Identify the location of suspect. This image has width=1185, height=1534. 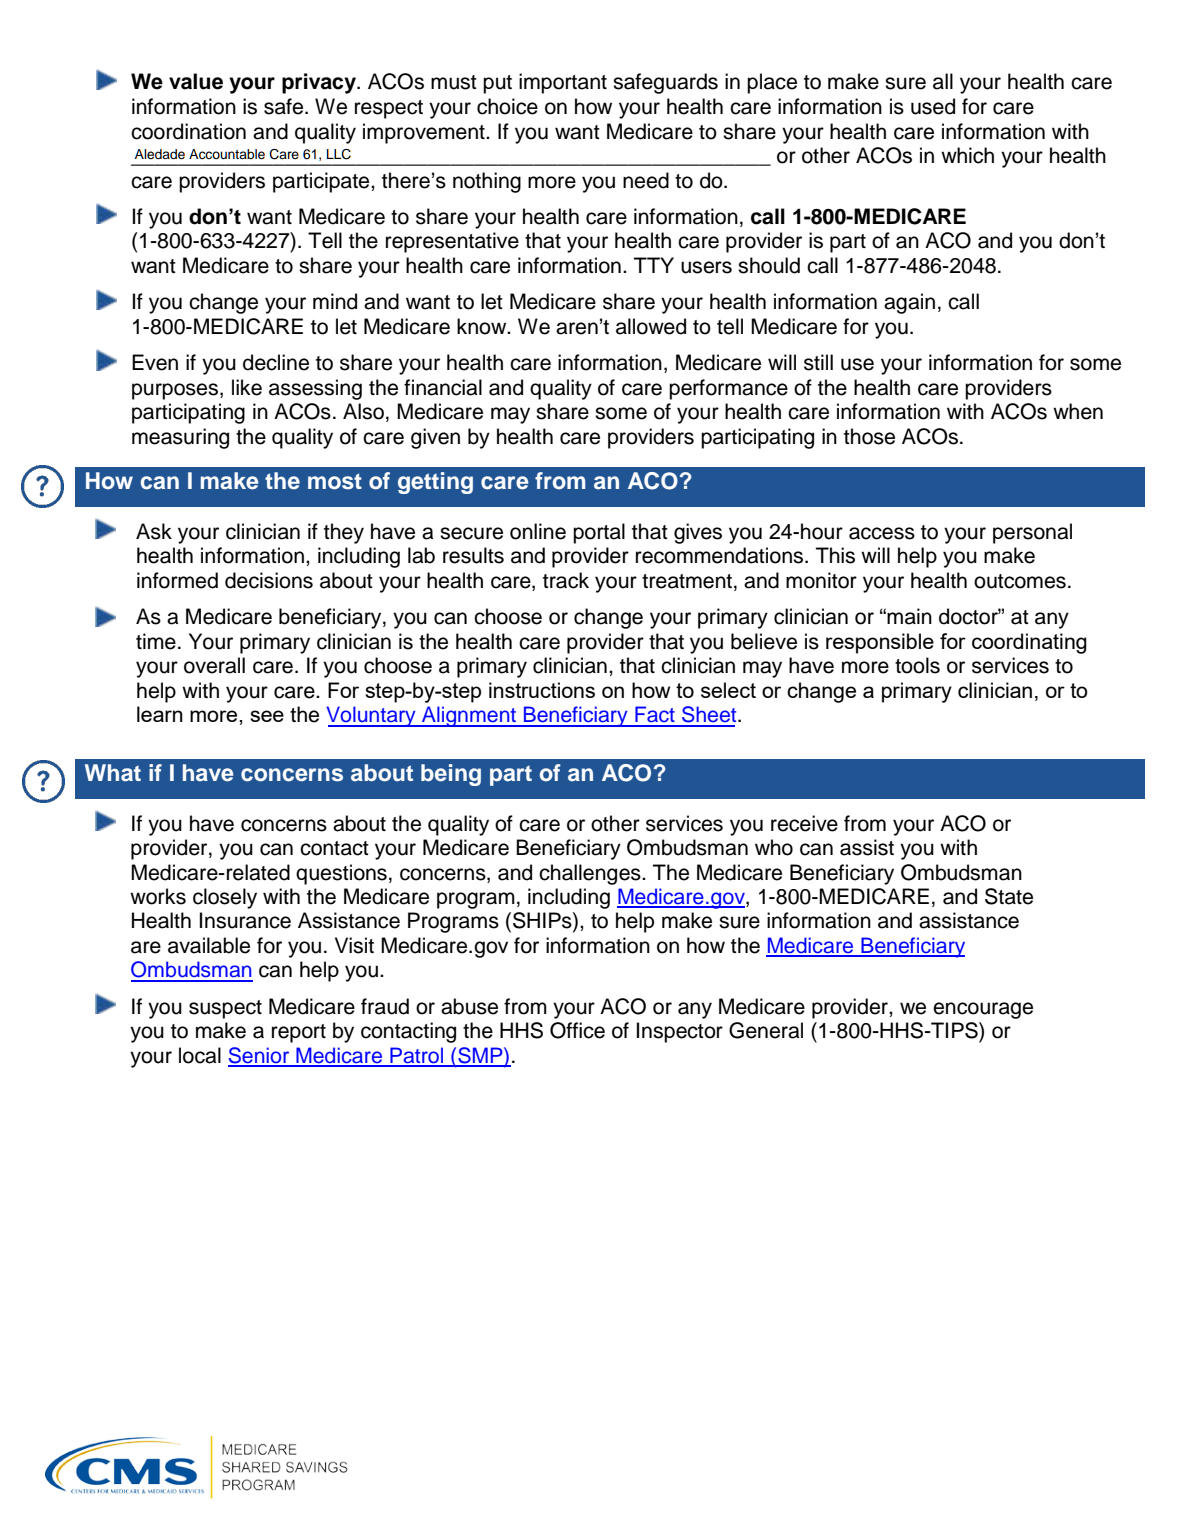
(225, 1009).
